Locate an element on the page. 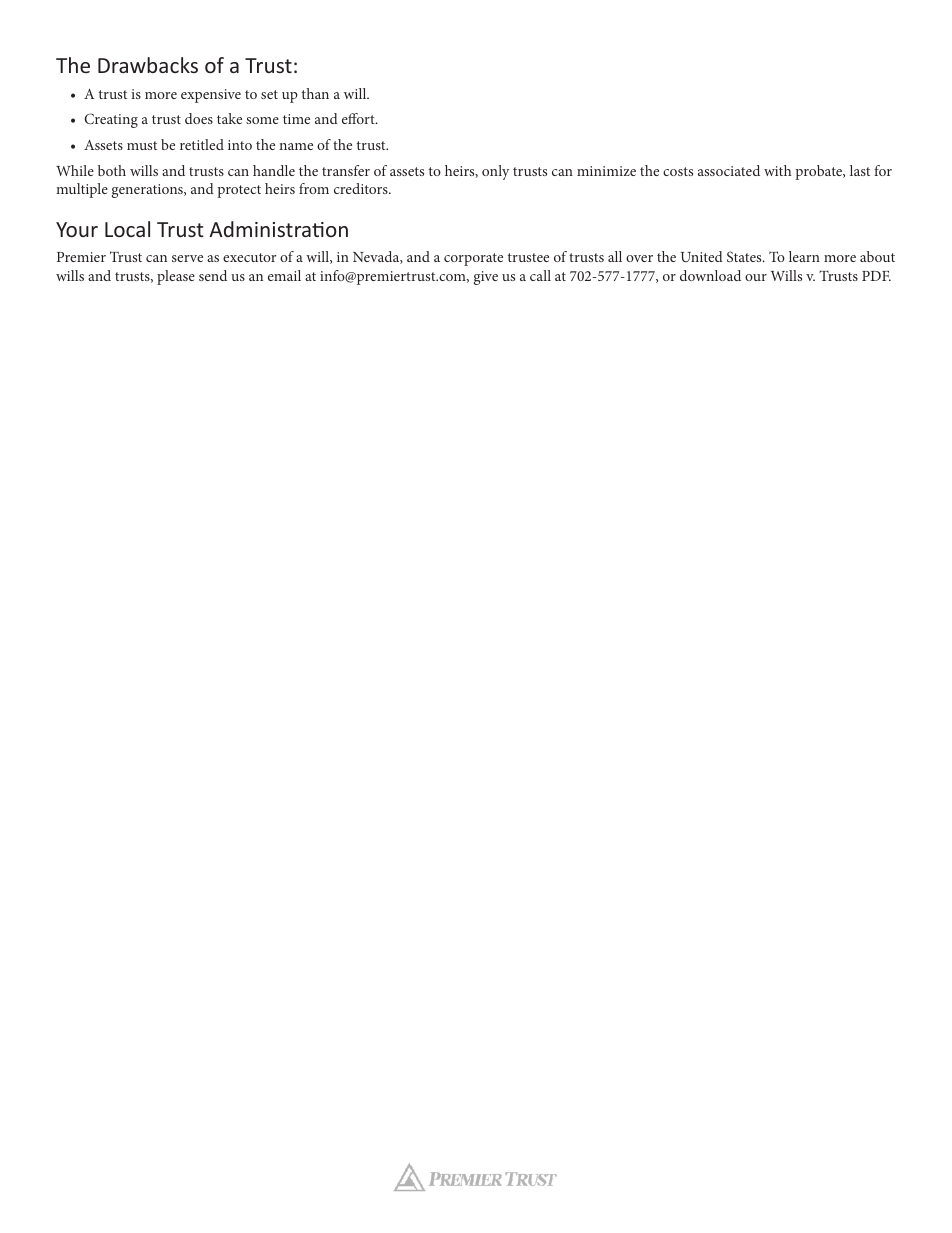 This page has width=952, height=1233. only is located at coordinates (495, 172).
